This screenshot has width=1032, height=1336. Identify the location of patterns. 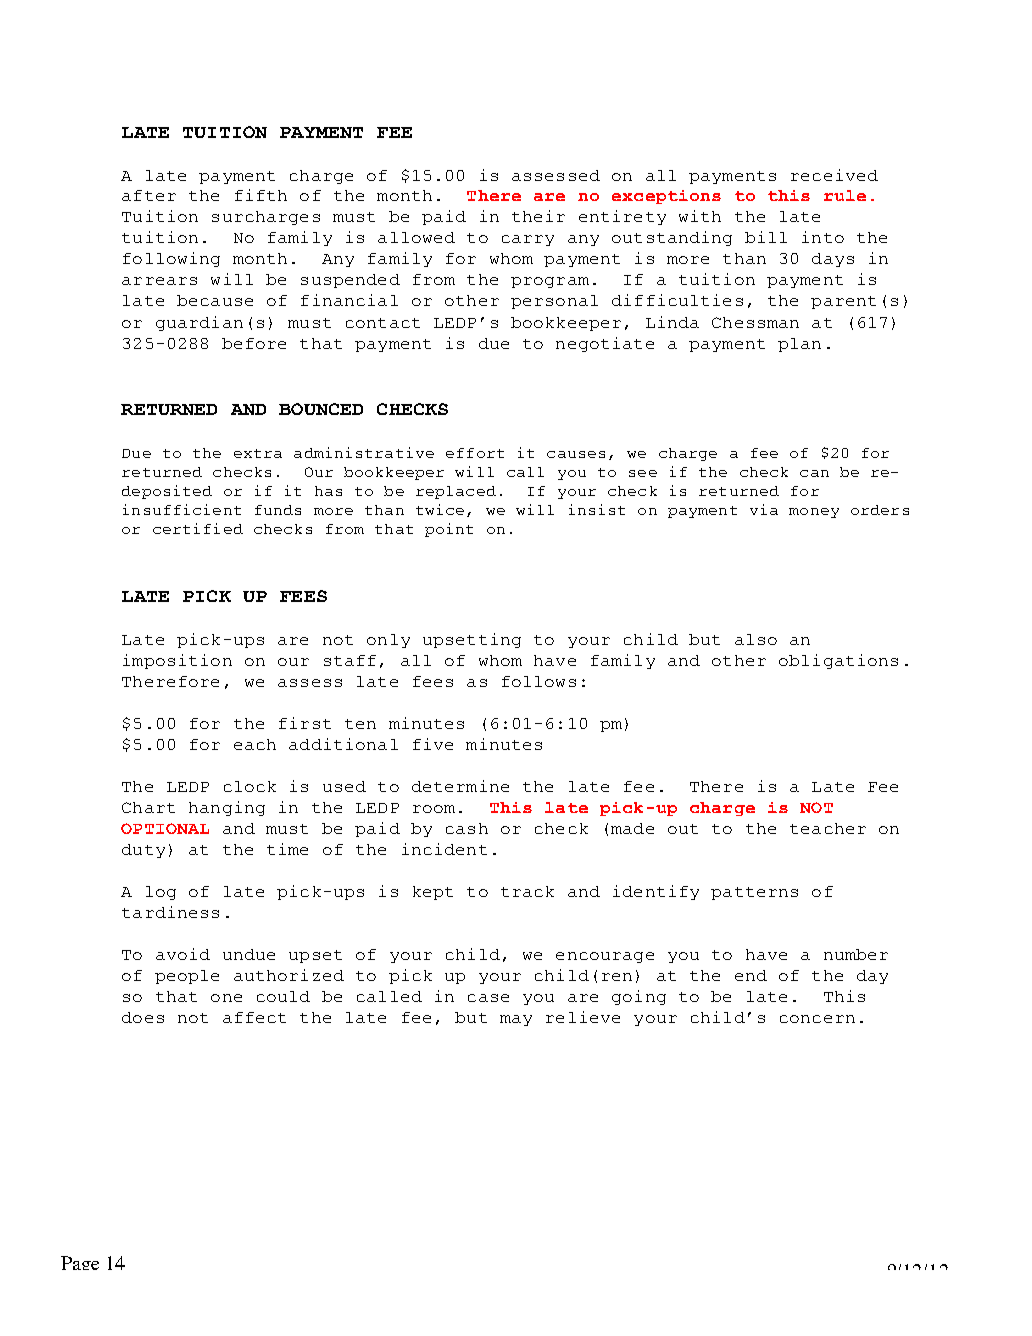
(754, 893).
